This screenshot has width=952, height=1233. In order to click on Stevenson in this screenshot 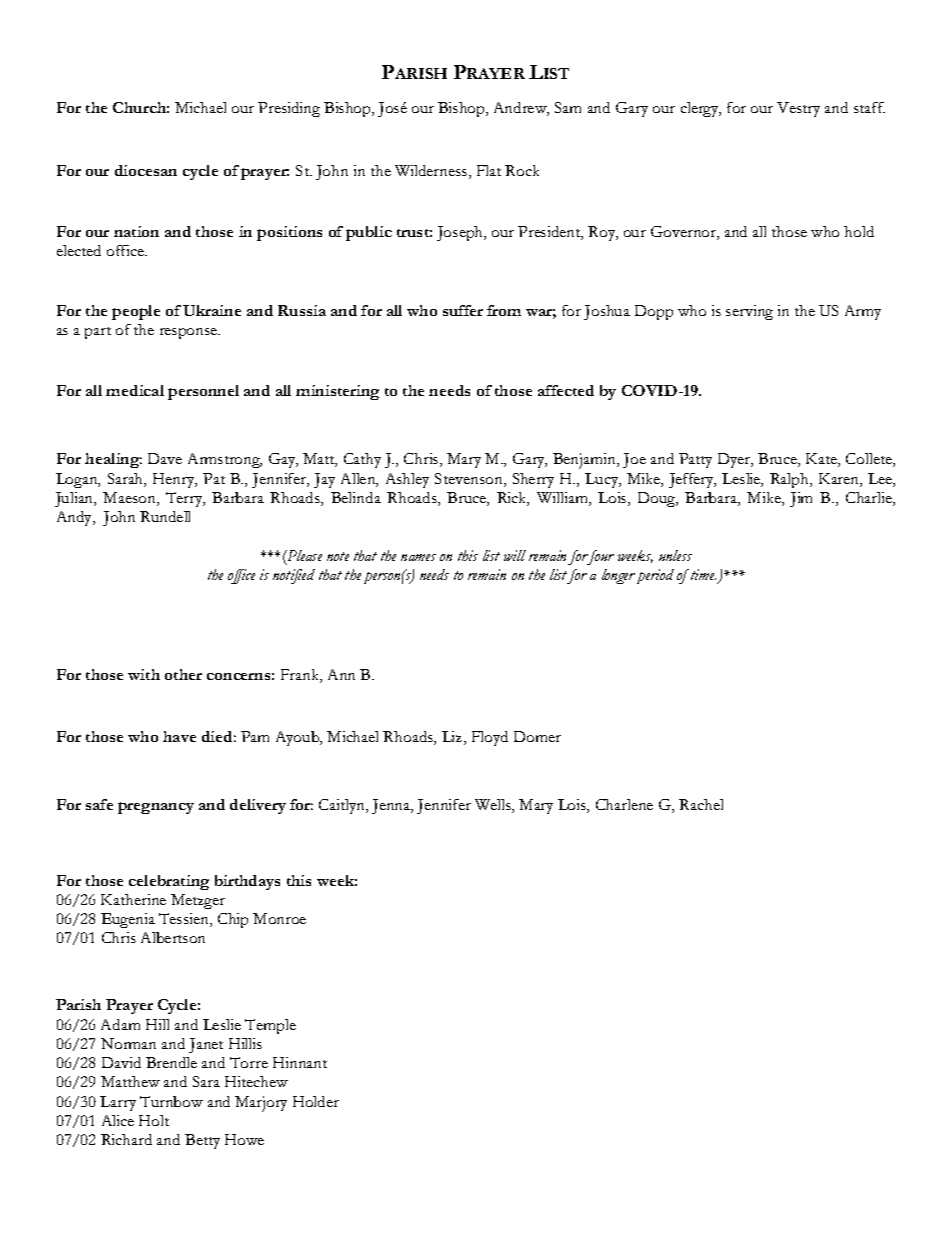, I will do `click(470, 480)`.
